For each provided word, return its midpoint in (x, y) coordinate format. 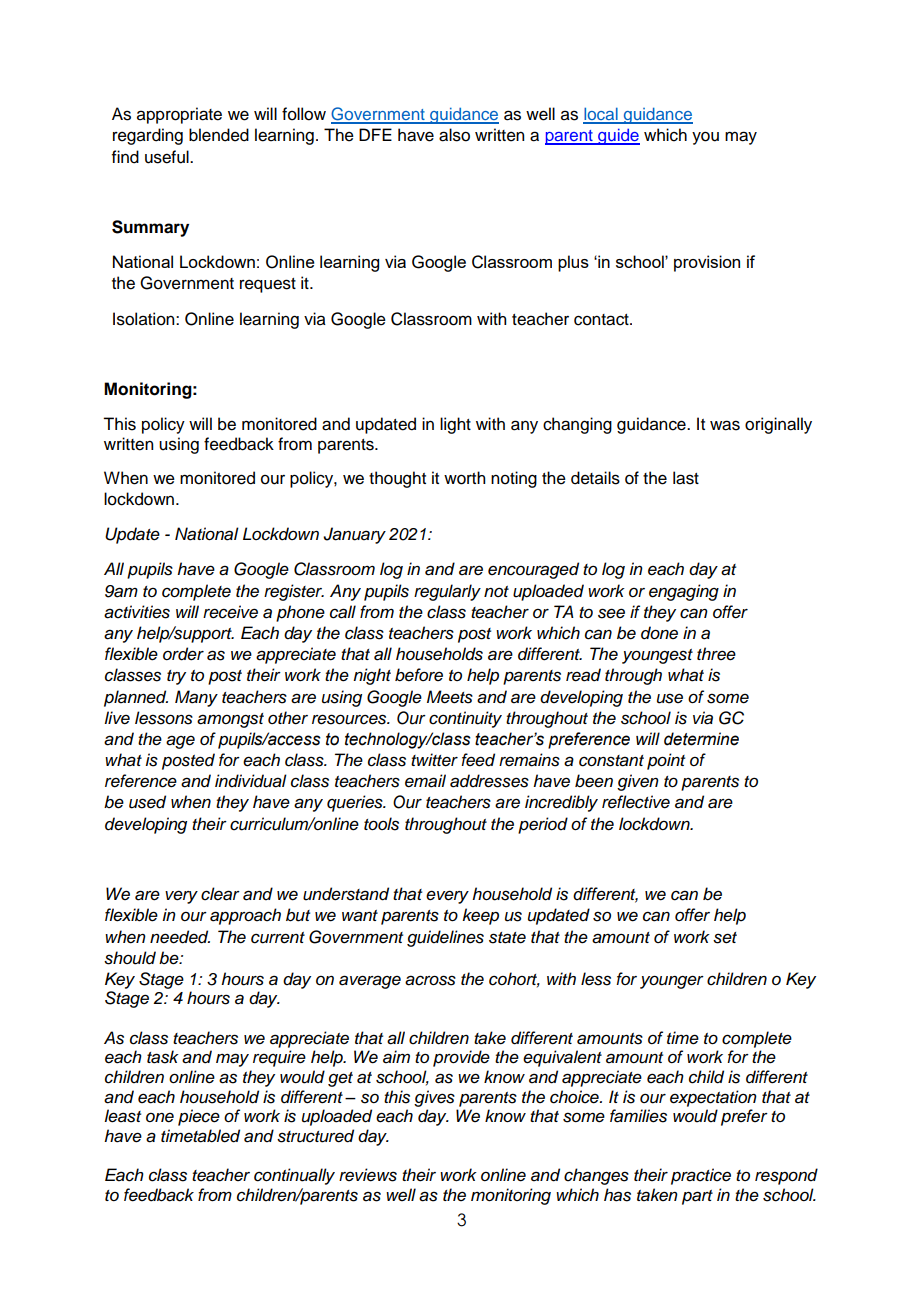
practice (701, 1176)
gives (434, 1098)
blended (219, 135)
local (601, 115)
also (454, 135)
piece (199, 1117)
